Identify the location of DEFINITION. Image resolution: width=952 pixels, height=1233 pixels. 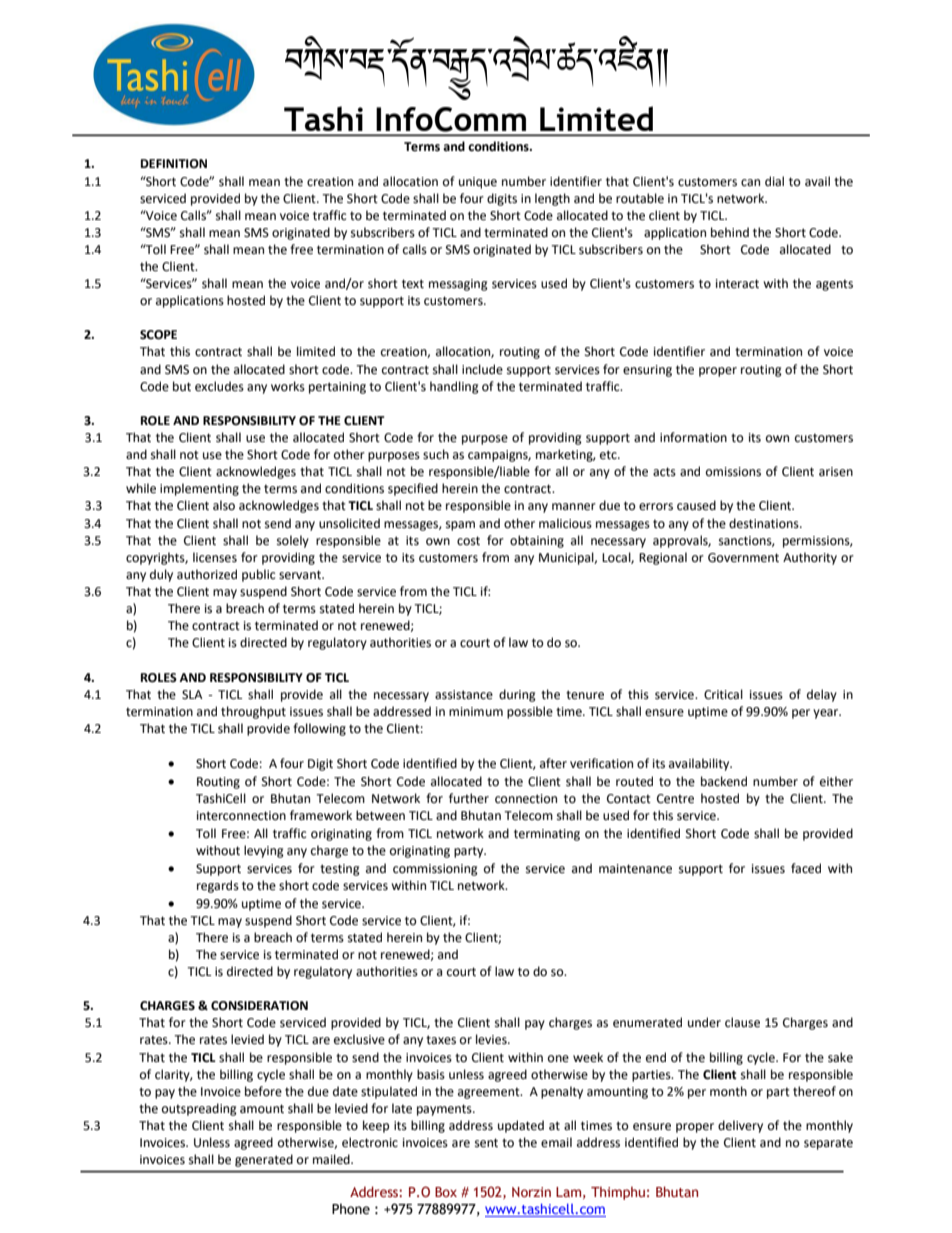
(174, 164).
